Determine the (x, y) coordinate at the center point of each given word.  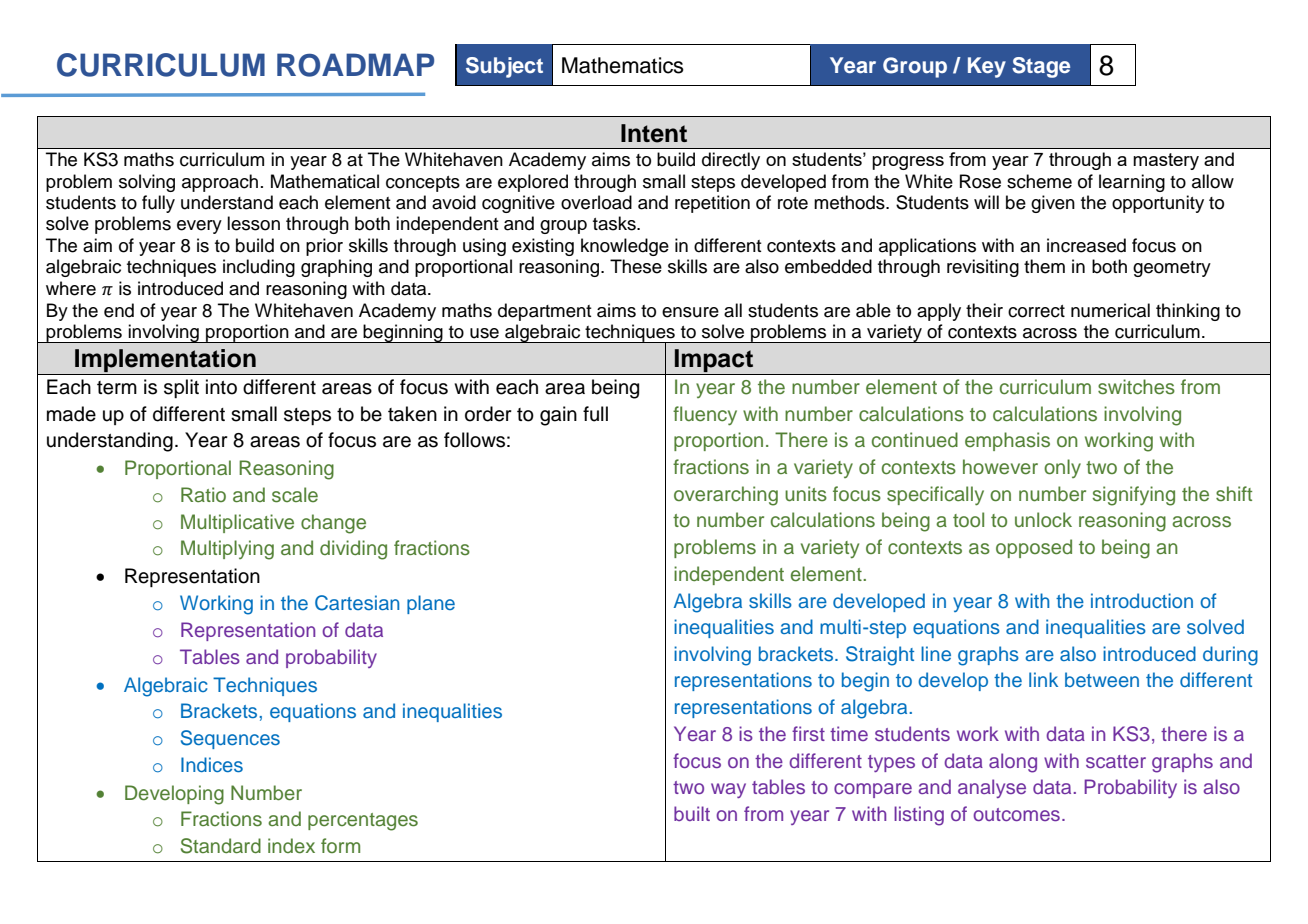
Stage (1041, 67)
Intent (654, 133)
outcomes (1016, 814)
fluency (705, 416)
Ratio (203, 494)
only (1062, 468)
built (692, 813)
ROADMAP (355, 65)
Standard (221, 846)
